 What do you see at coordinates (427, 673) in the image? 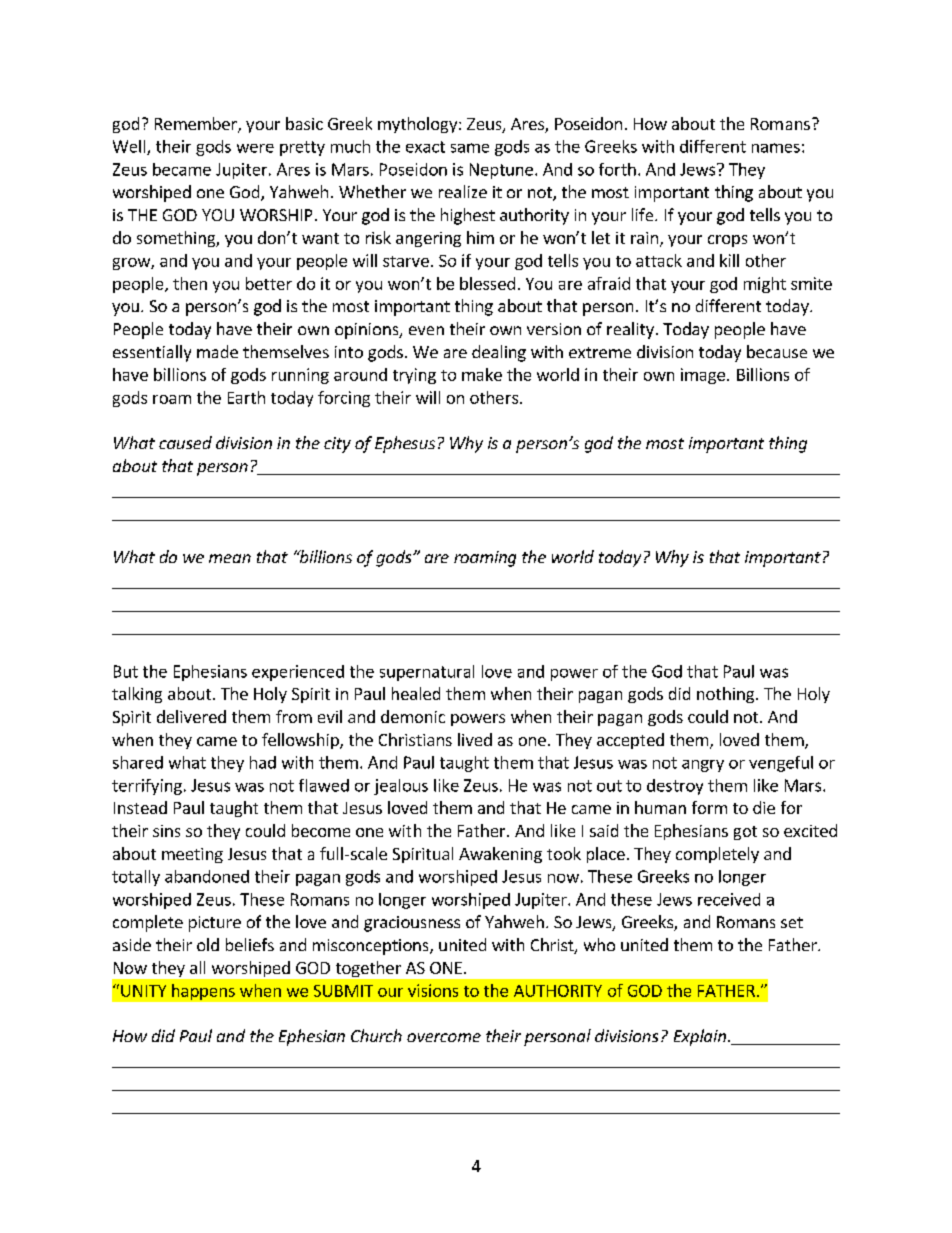
I see `supernatural` at bounding box center [427, 673].
